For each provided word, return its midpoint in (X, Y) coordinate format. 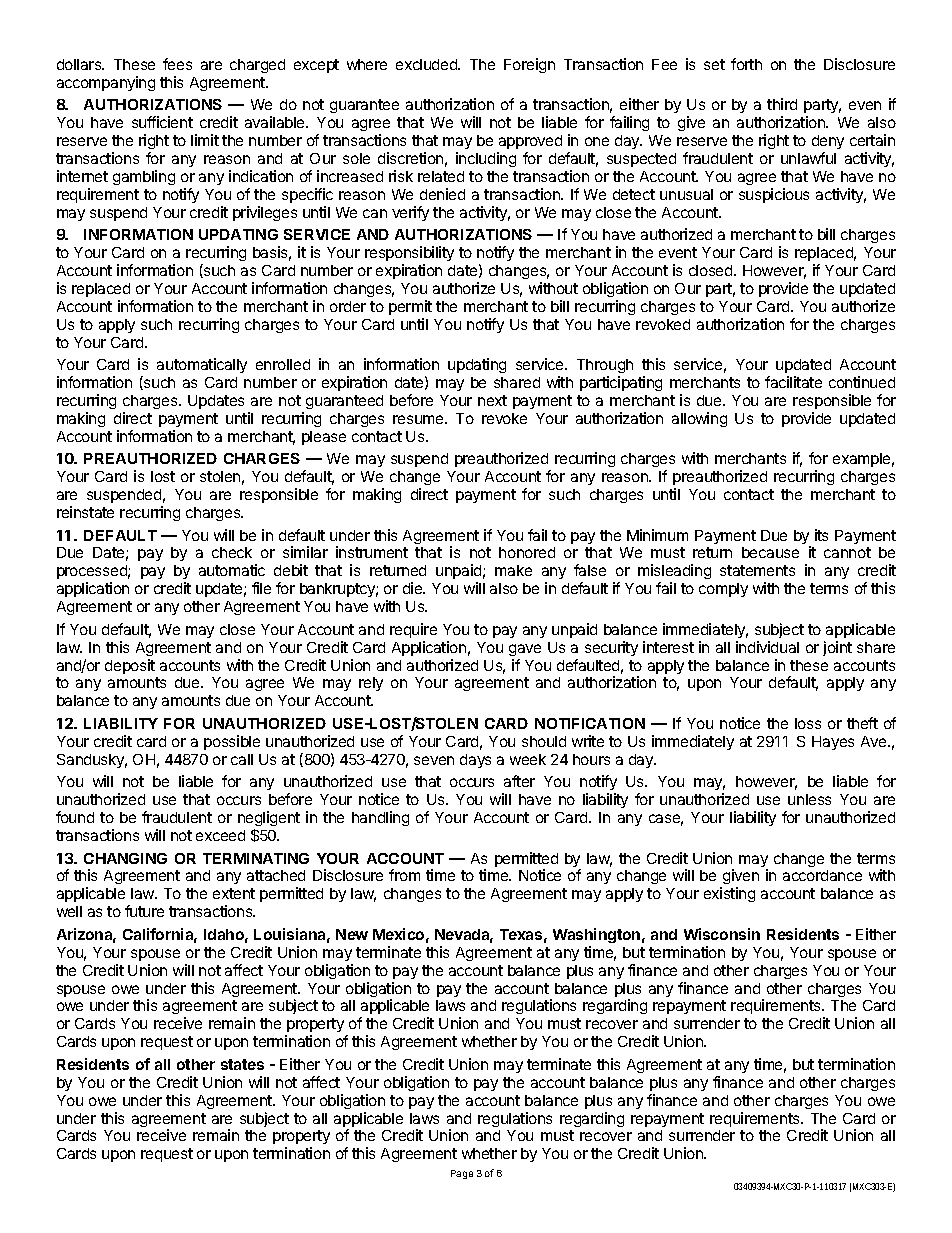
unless (809, 799)
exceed (220, 835)
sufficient (162, 122)
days (475, 761)
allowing (699, 419)
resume (419, 419)
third (782, 104)
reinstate (85, 512)
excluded (427, 64)
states (242, 1064)
